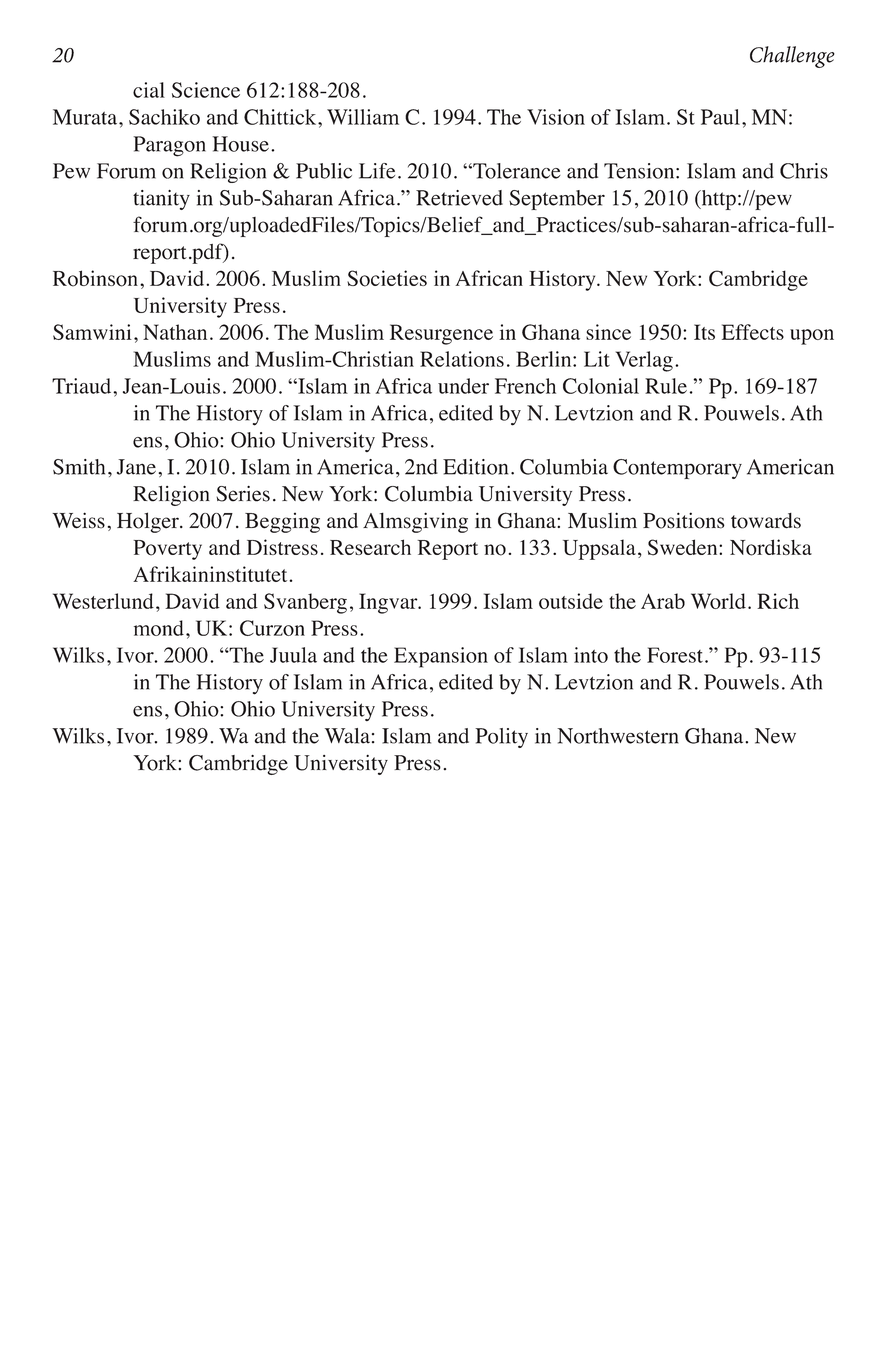  I want to click on Positions, so click(684, 520).
